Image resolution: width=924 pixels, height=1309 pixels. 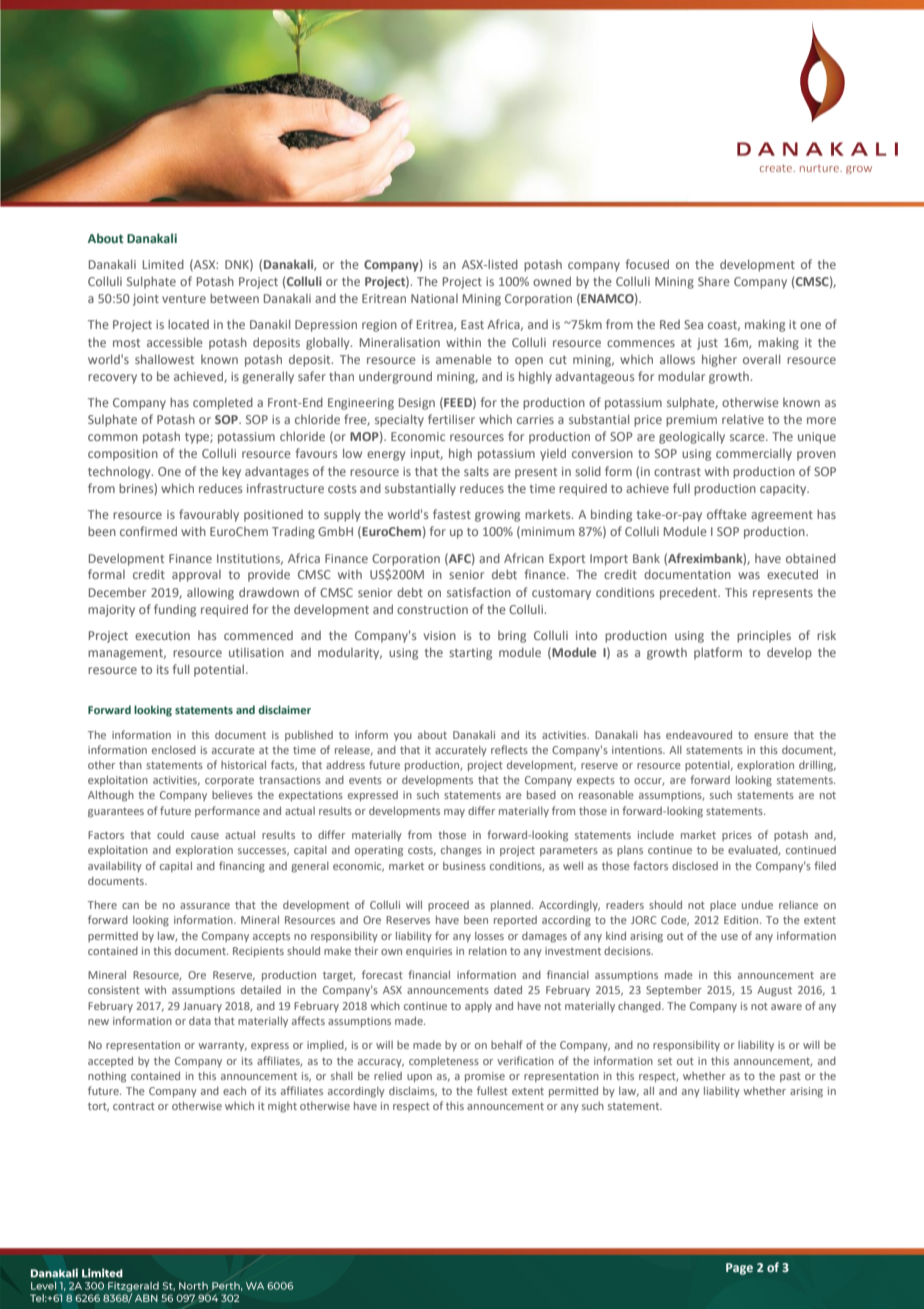 I want to click on contract, so click(x=134, y=1106).
